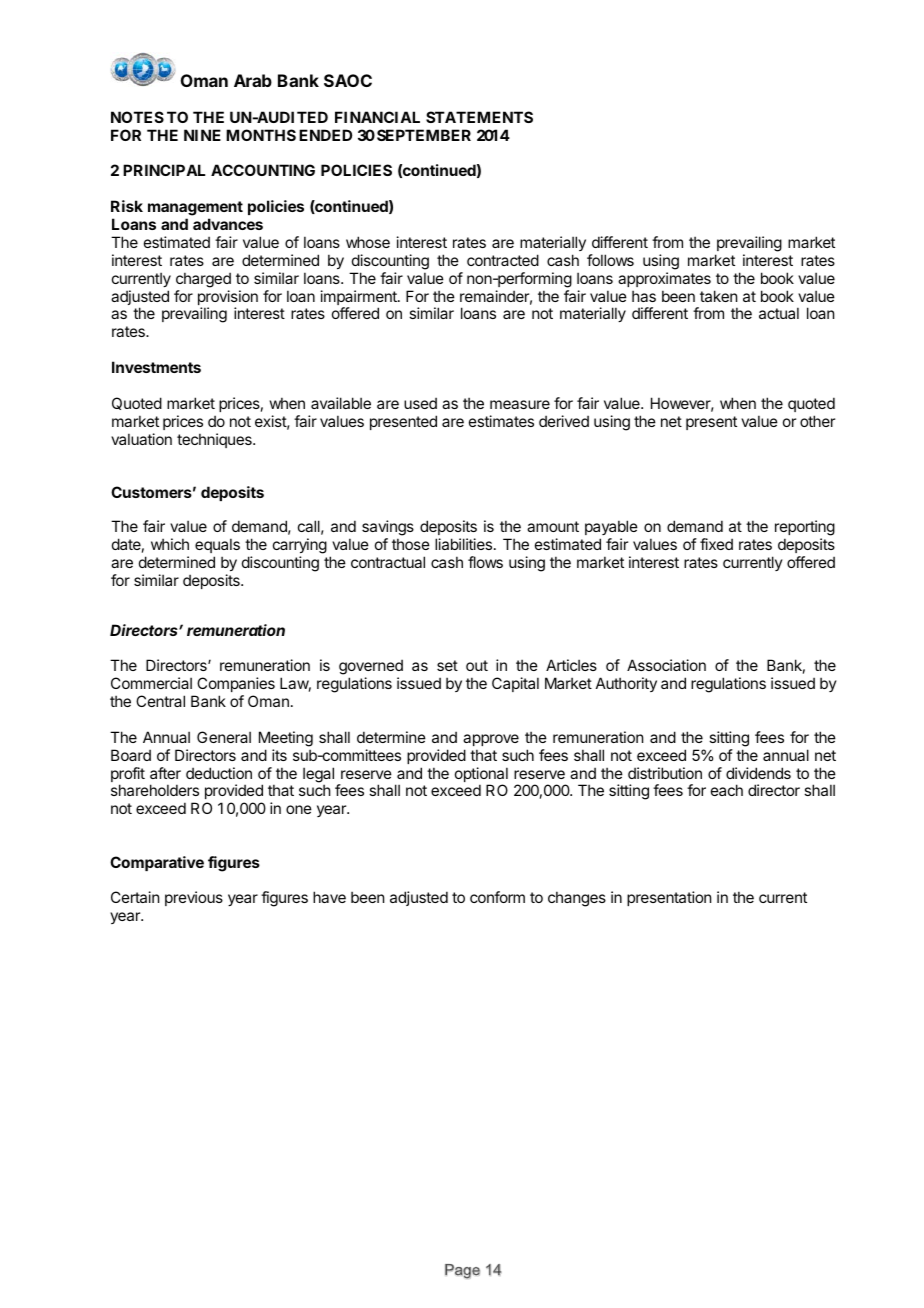 This page has height=1308, width=924. I want to click on STATEMENTS, so click(479, 117).
